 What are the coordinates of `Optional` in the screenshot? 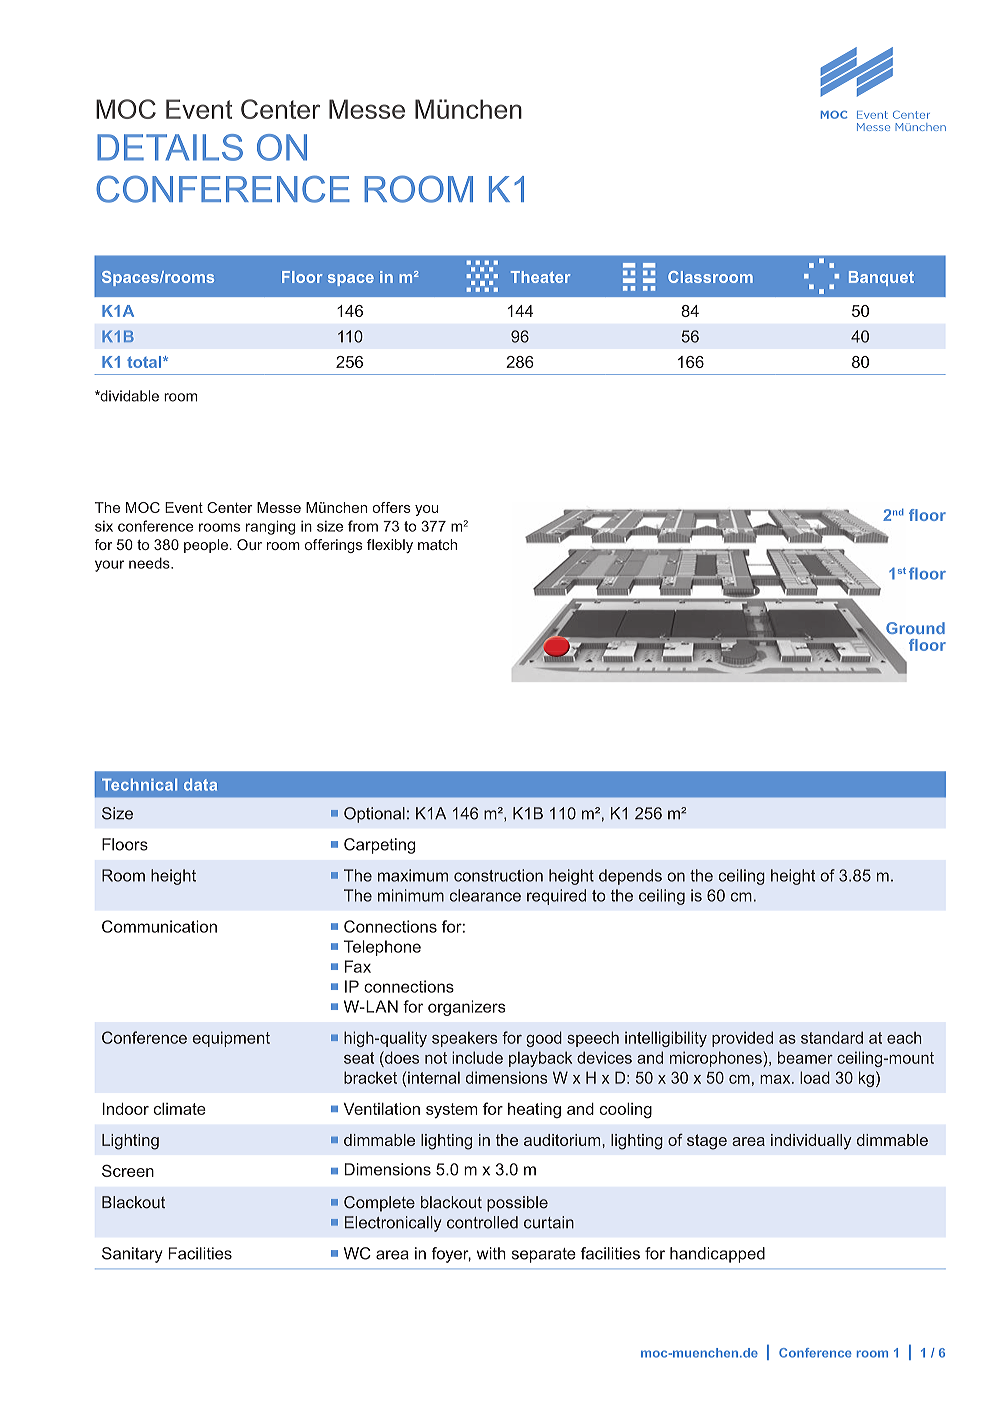 It's located at (374, 815).
